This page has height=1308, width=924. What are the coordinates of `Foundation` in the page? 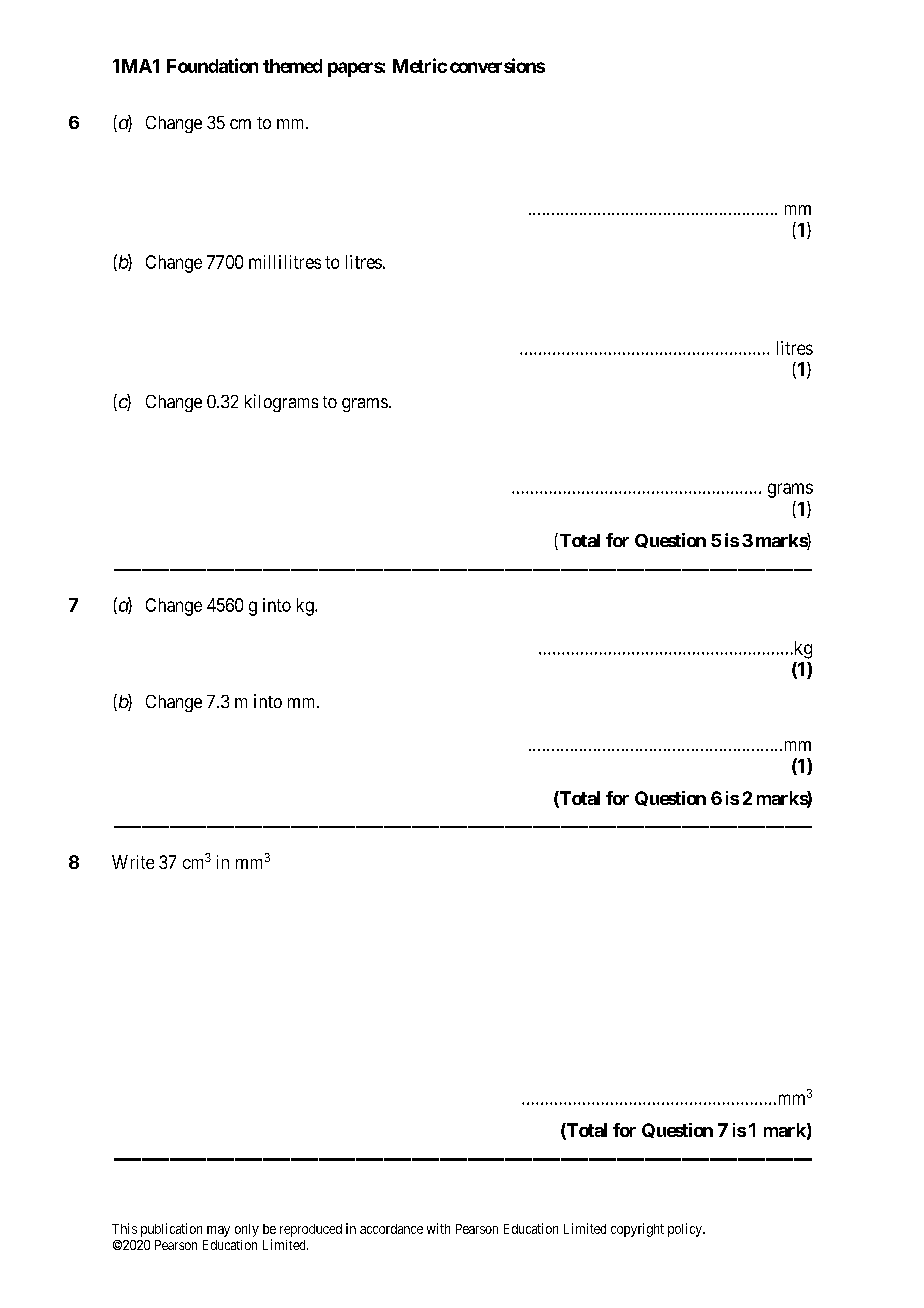 It's located at (212, 65).
